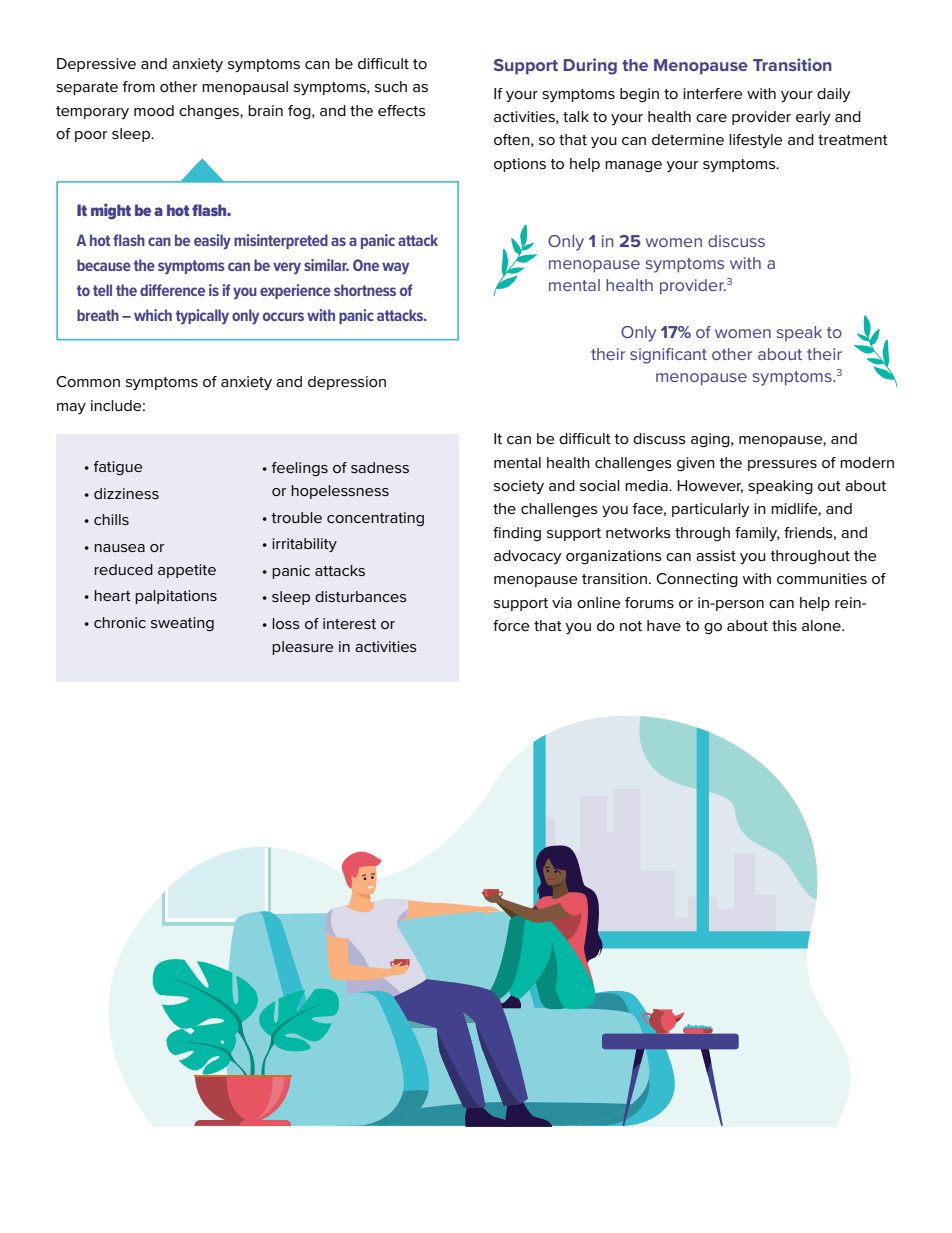 The height and width of the image is (1233, 952). What do you see at coordinates (395, 268) in the image?
I see `way` at bounding box center [395, 268].
